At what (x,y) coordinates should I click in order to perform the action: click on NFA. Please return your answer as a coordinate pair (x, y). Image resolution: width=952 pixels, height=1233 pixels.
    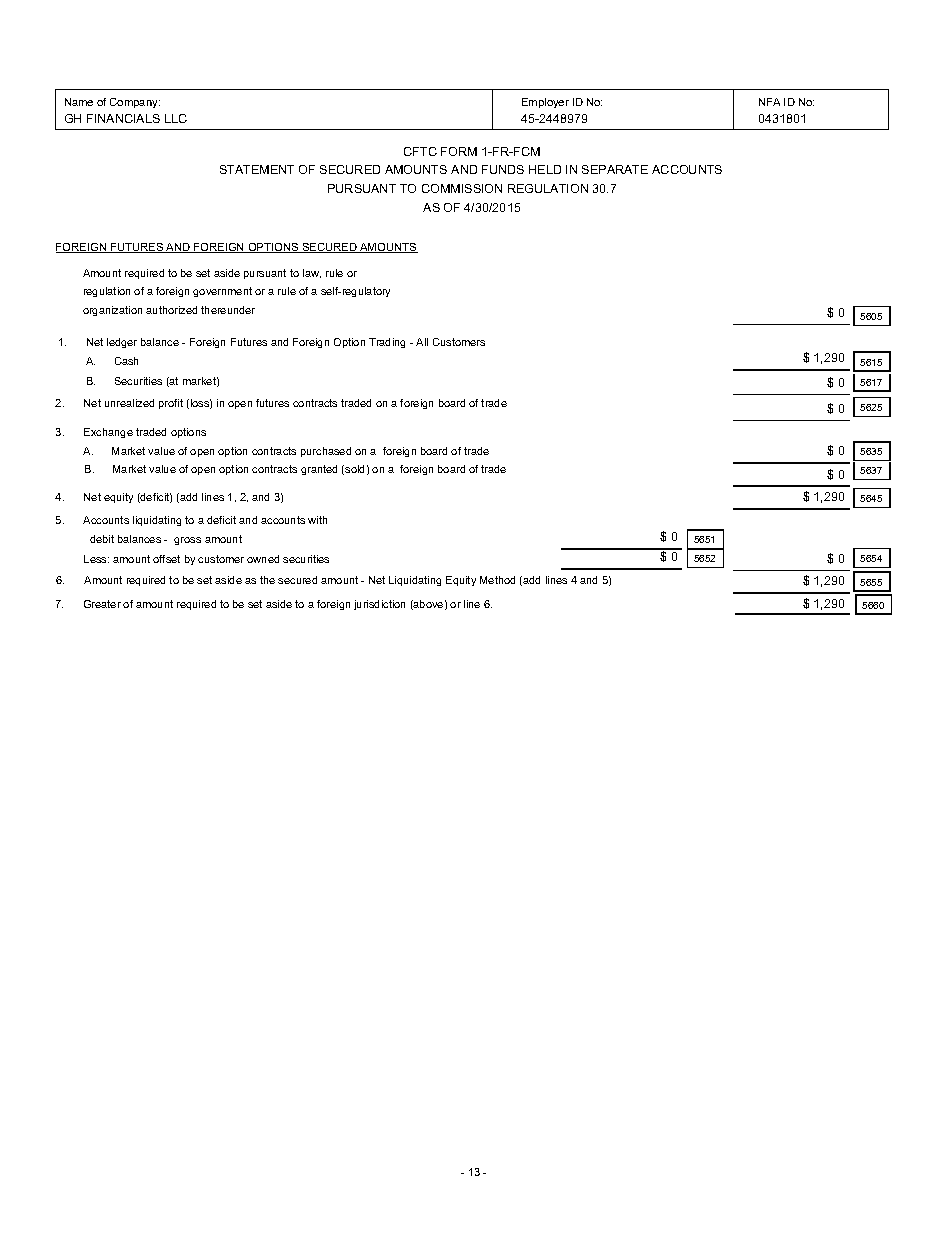
    Looking at the image, I should click on (769, 102).
